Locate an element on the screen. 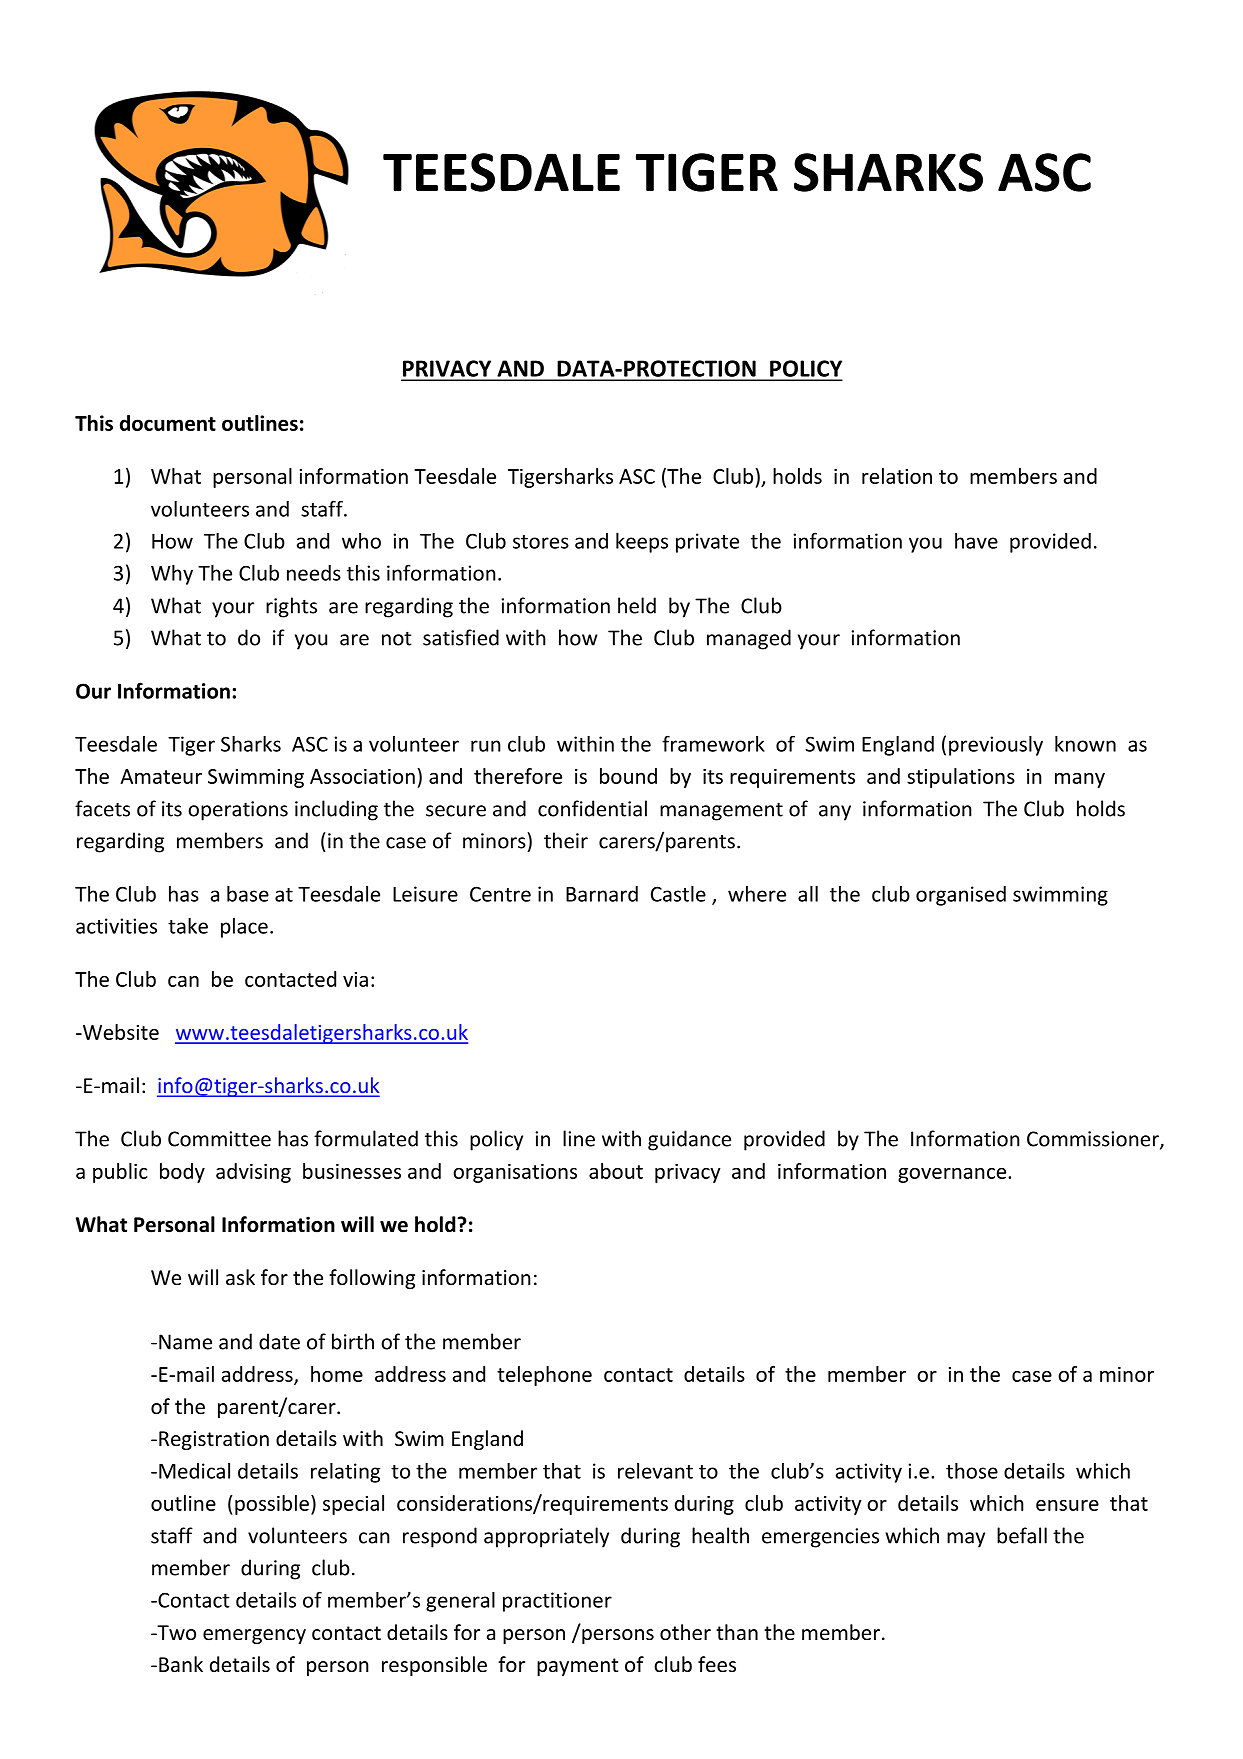 The image size is (1243, 1759). governance is located at coordinates (952, 1175).
